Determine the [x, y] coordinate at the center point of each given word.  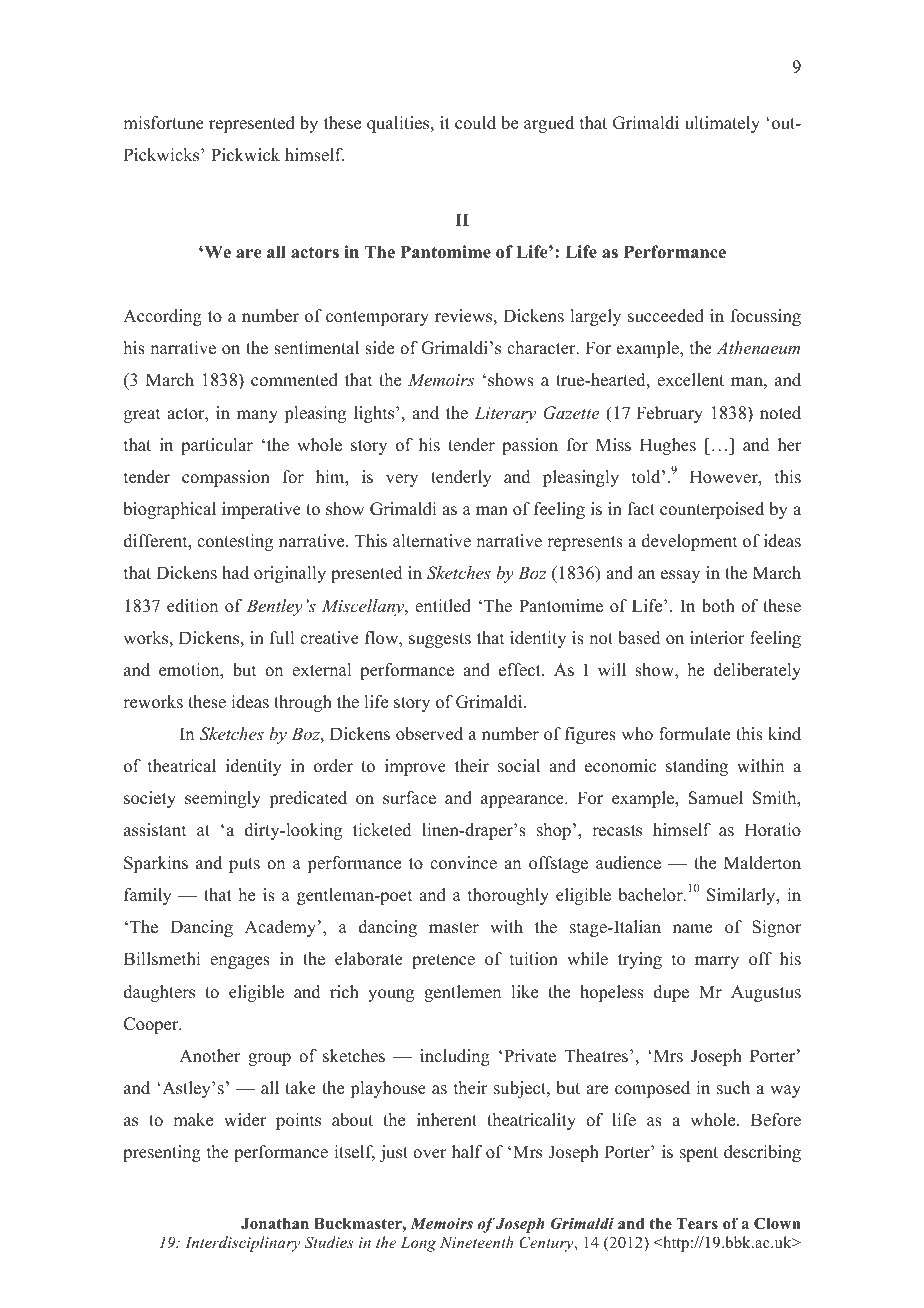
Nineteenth [476, 1242]
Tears [697, 1224]
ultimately [722, 124]
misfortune [163, 123]
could [475, 123]
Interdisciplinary [242, 1244]
